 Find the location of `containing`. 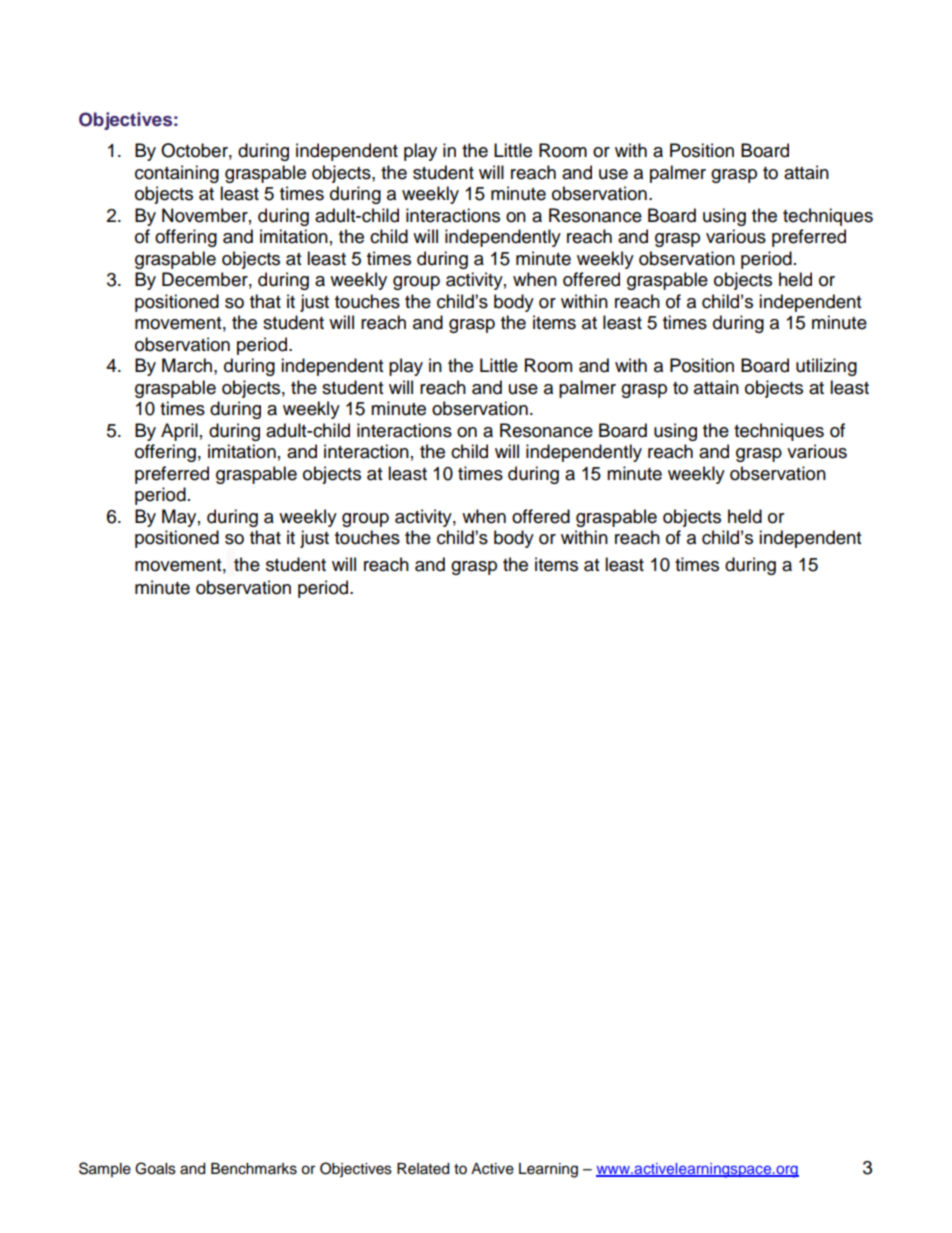

containing is located at coordinates (177, 174).
